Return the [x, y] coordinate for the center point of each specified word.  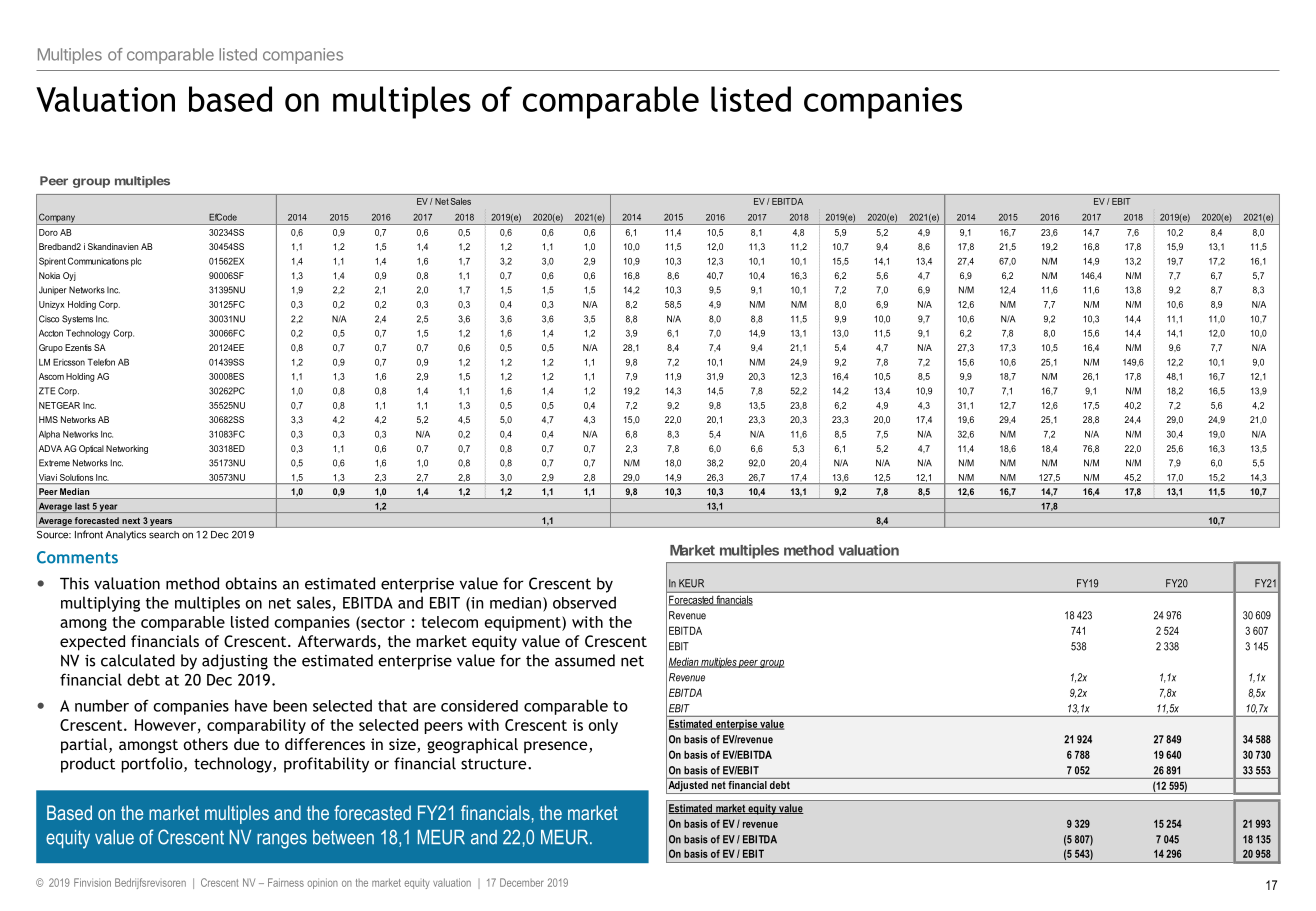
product [88, 765]
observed [584, 602]
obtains [251, 583]
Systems [77, 319]
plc [136, 262]
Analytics [126, 535]
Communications [98, 261]
